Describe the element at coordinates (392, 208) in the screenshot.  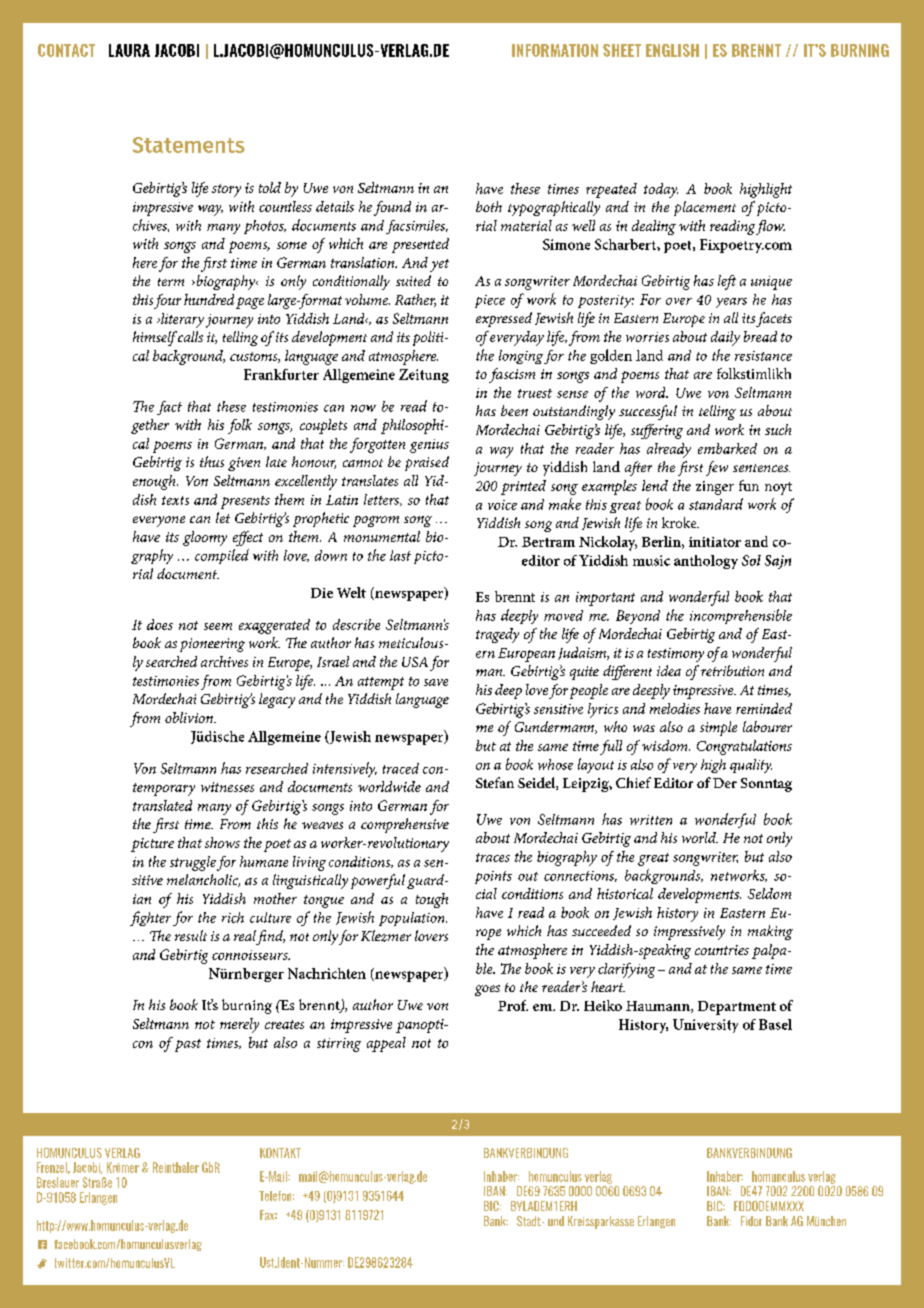
I see `found` at that location.
